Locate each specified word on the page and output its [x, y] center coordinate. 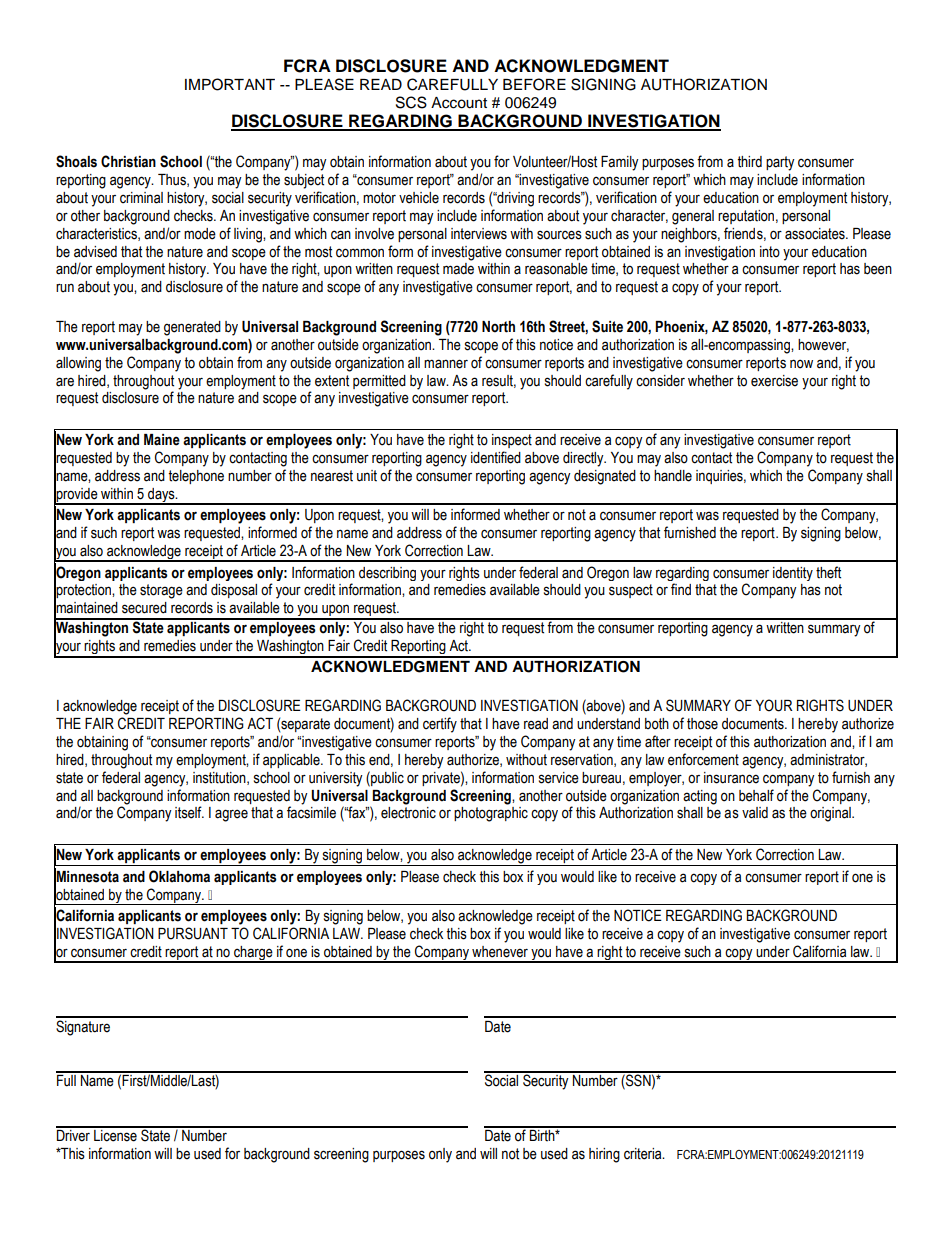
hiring [604, 1155]
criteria [644, 1154]
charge [253, 954]
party [780, 163]
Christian [128, 161]
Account [459, 103]
